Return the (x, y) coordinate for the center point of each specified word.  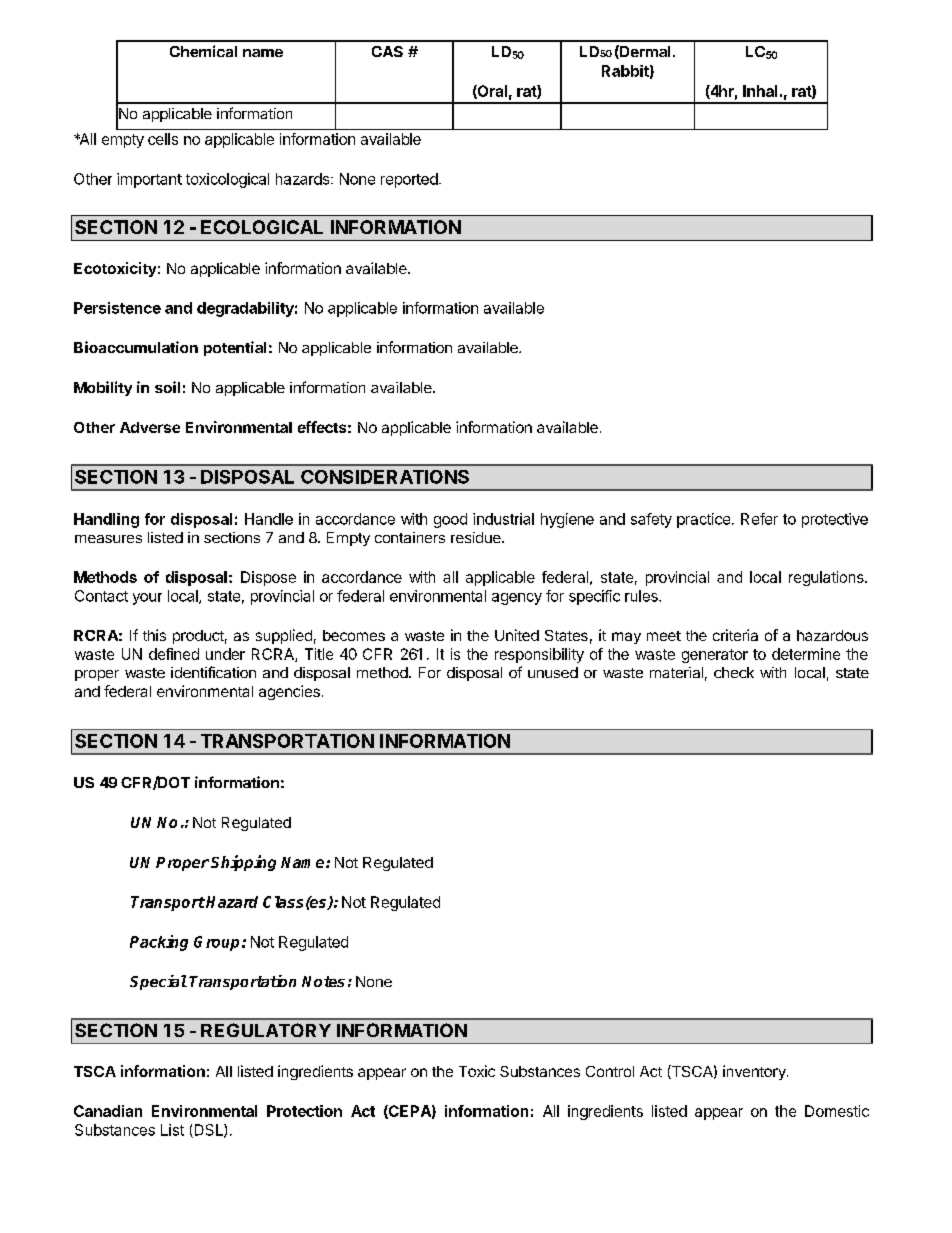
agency (517, 599)
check (734, 672)
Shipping (243, 863)
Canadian (108, 1111)
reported (409, 180)
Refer (759, 519)
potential (235, 348)
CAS (387, 51)
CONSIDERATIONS (385, 477)
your (147, 599)
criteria (735, 635)
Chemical (203, 51)
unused (553, 672)
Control (610, 1071)
